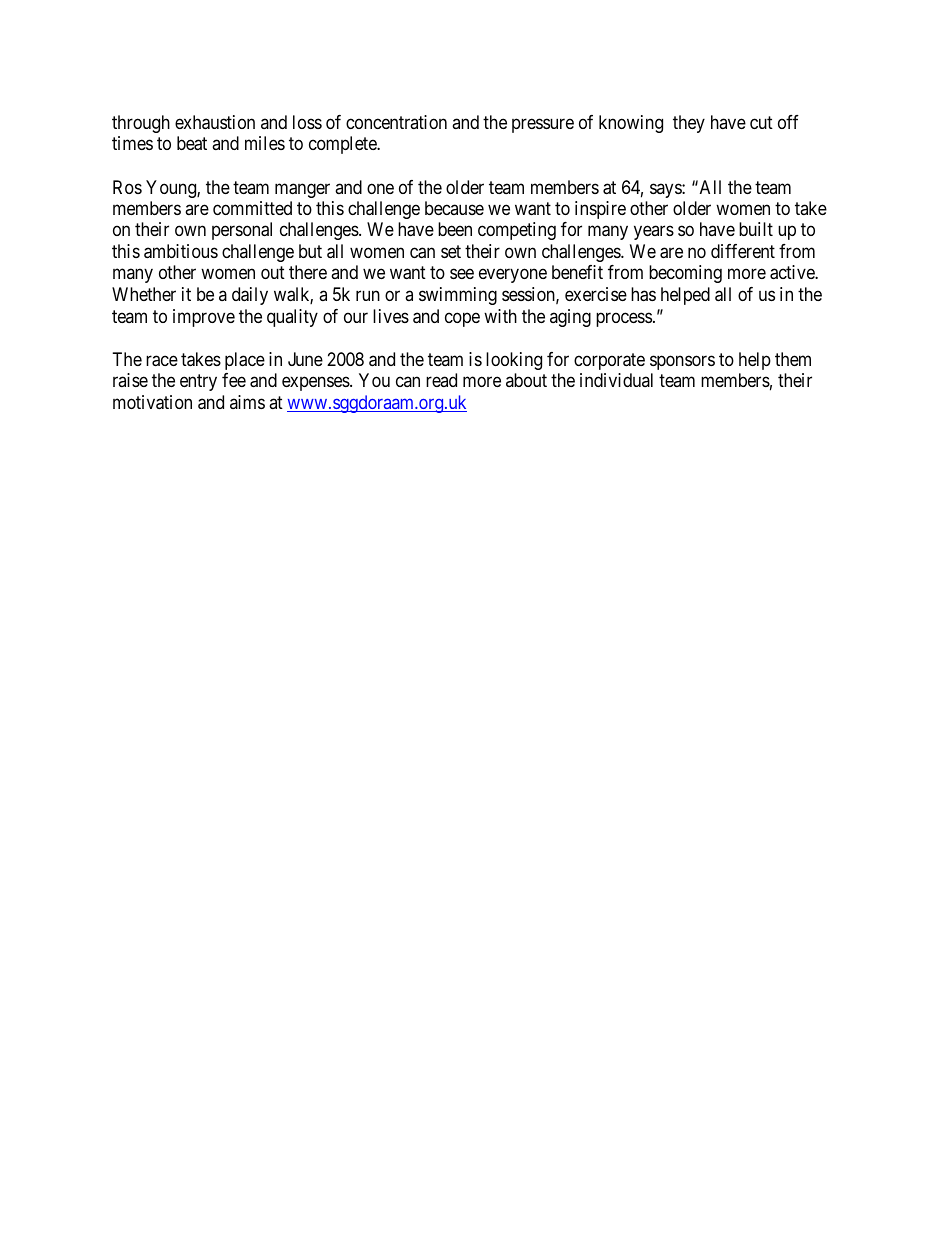 The width and height of the screenshot is (952, 1233). Describe the element at coordinates (689, 124) in the screenshot. I see `they` at that location.
